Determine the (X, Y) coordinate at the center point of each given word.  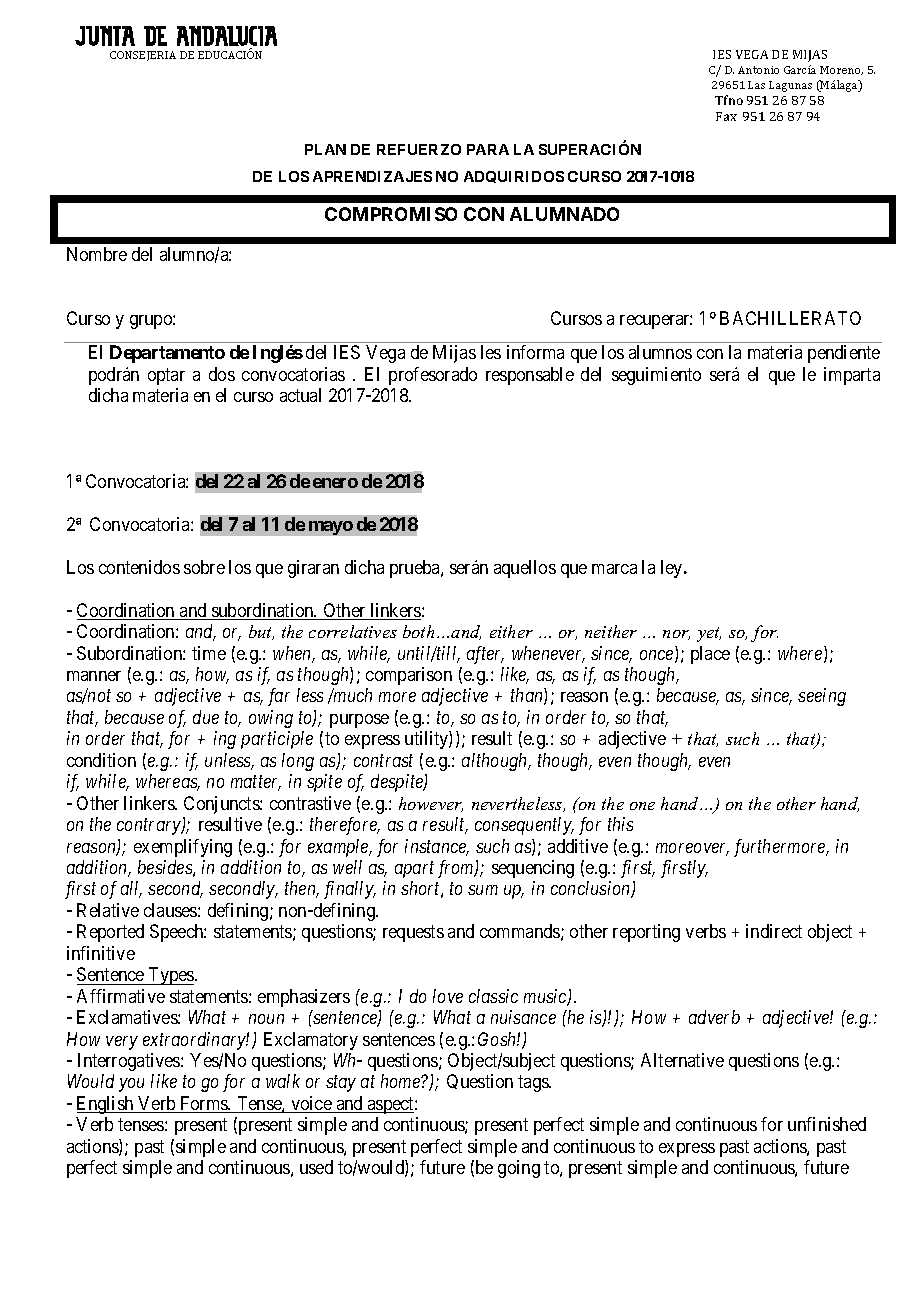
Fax (726, 116)
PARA (488, 149)
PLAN (325, 149)
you (131, 1085)
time (209, 653)
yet (709, 634)
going (519, 1169)
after (485, 655)
